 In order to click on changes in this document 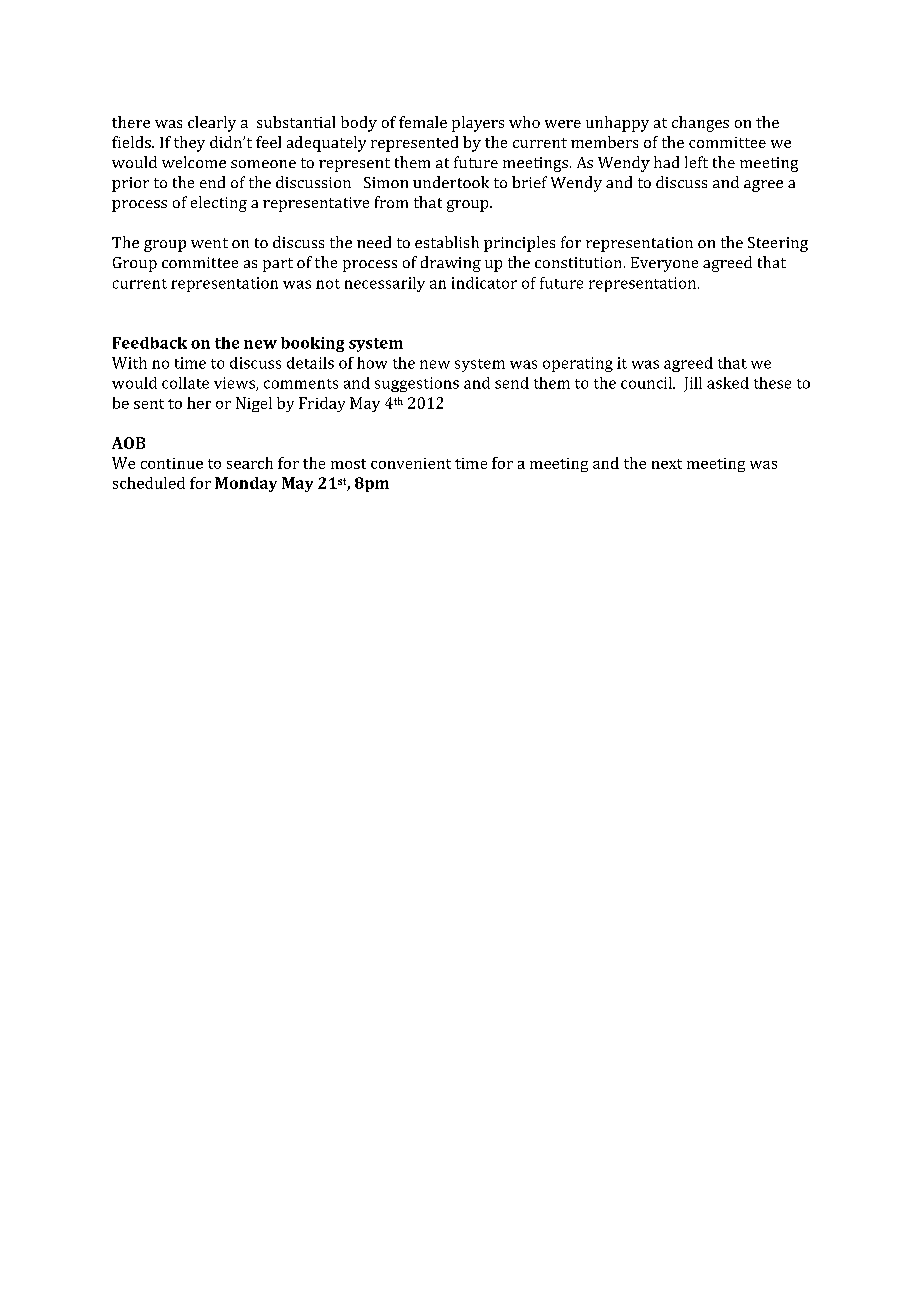, I will do `click(700, 124)`.
